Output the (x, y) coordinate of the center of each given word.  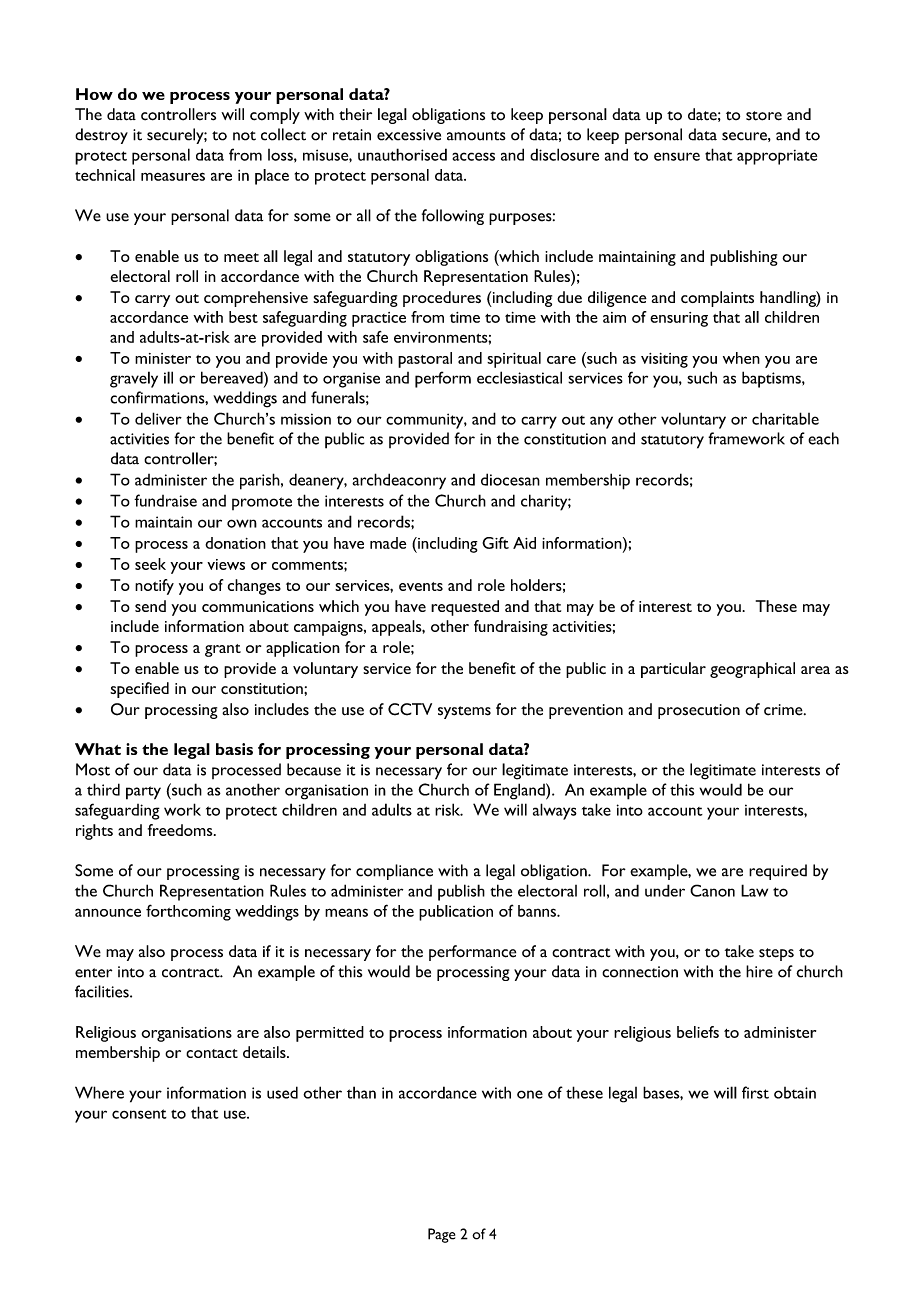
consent (139, 1114)
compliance (394, 872)
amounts (476, 136)
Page (441, 1235)
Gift (495, 543)
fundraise (165, 500)
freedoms (181, 830)
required (778, 872)
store (764, 116)
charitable (785, 418)
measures (173, 176)
